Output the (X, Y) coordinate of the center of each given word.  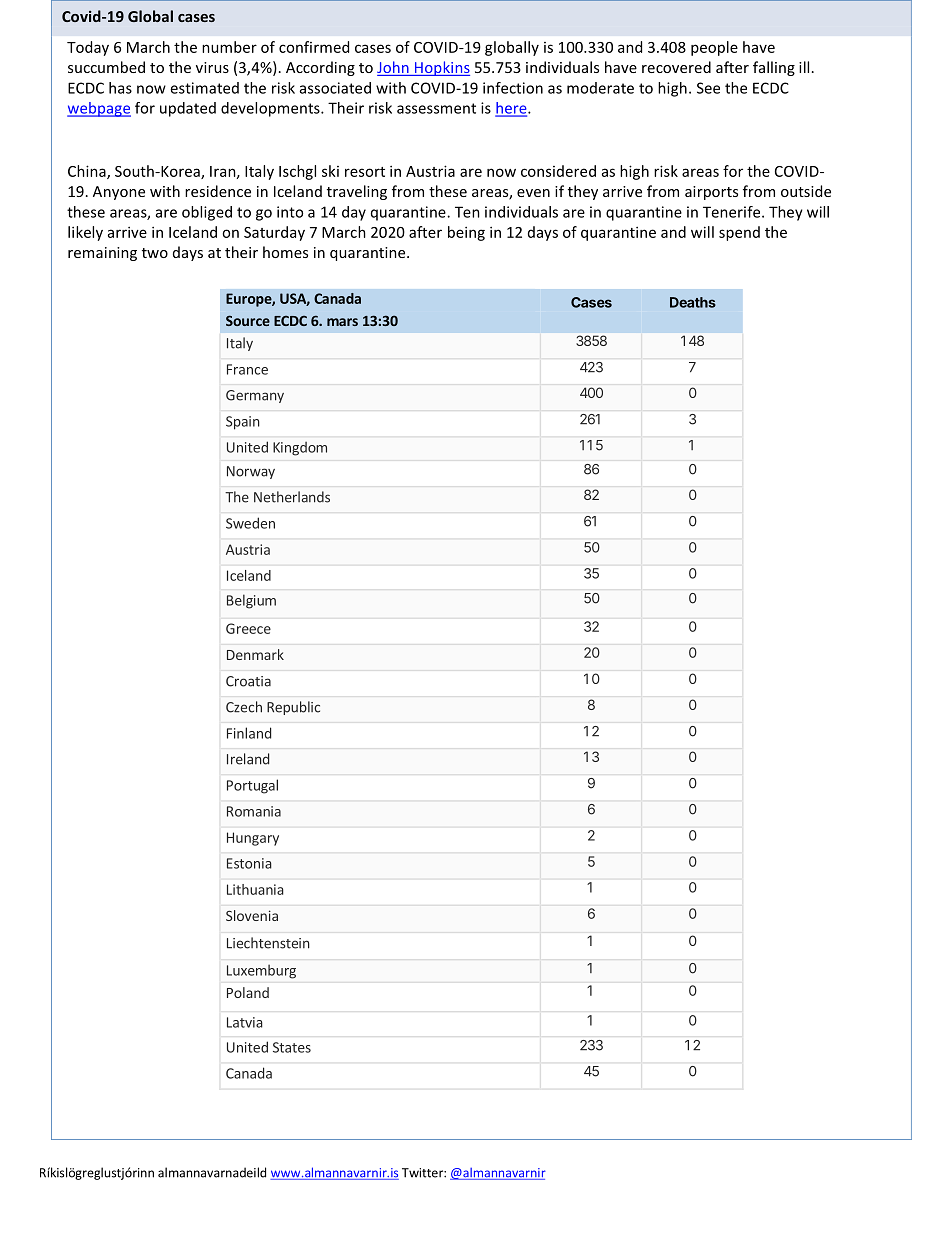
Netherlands (292, 497)
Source (248, 320)
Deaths (693, 302)
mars (342, 322)
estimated (204, 88)
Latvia (245, 1022)
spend (739, 233)
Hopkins (441, 68)
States (292, 1047)
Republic (293, 708)
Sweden (250, 523)
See (708, 88)
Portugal (252, 786)
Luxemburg (261, 972)
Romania (254, 811)
